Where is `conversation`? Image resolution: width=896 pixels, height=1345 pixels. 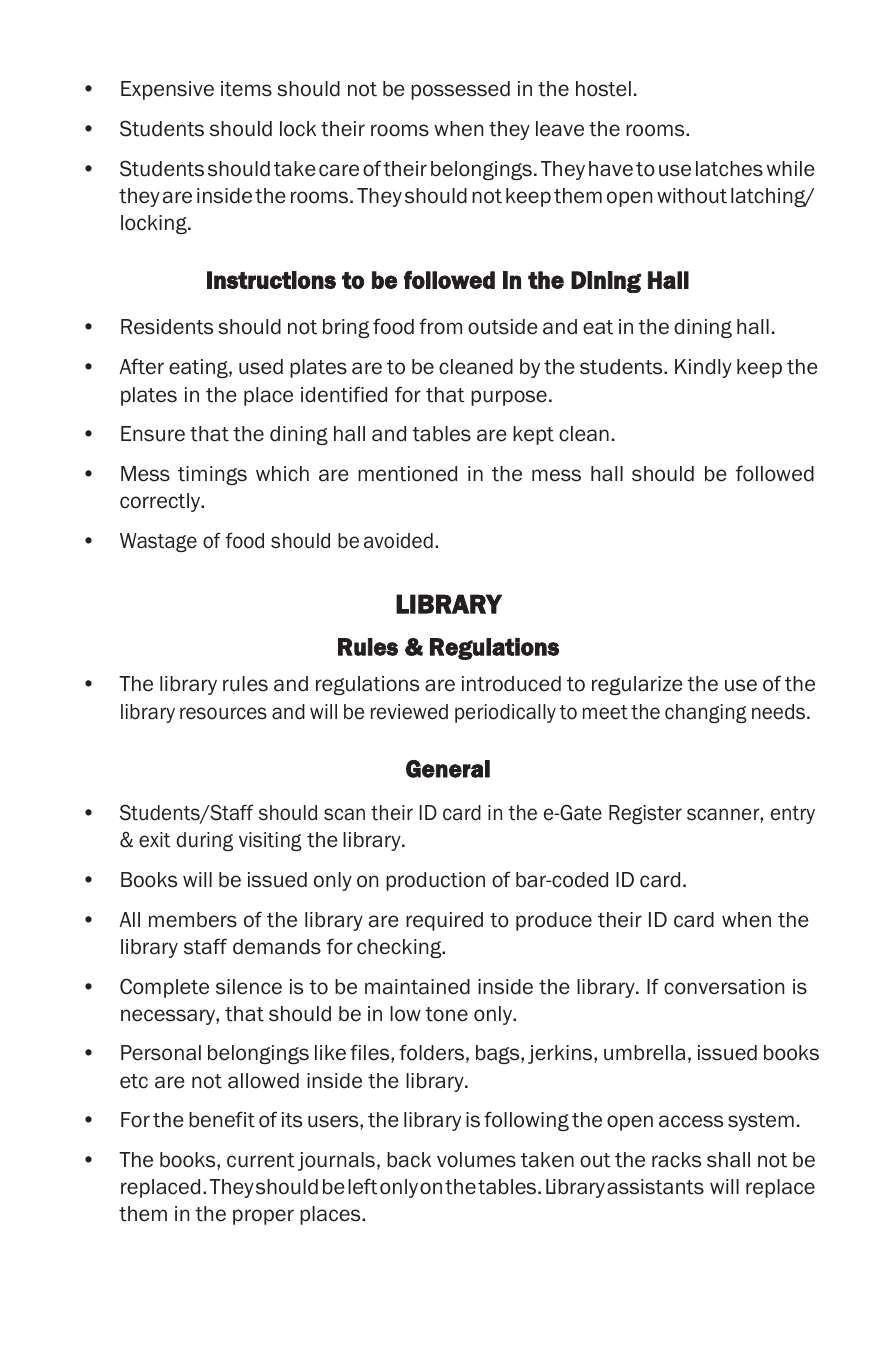
conversation is located at coordinates (724, 987).
